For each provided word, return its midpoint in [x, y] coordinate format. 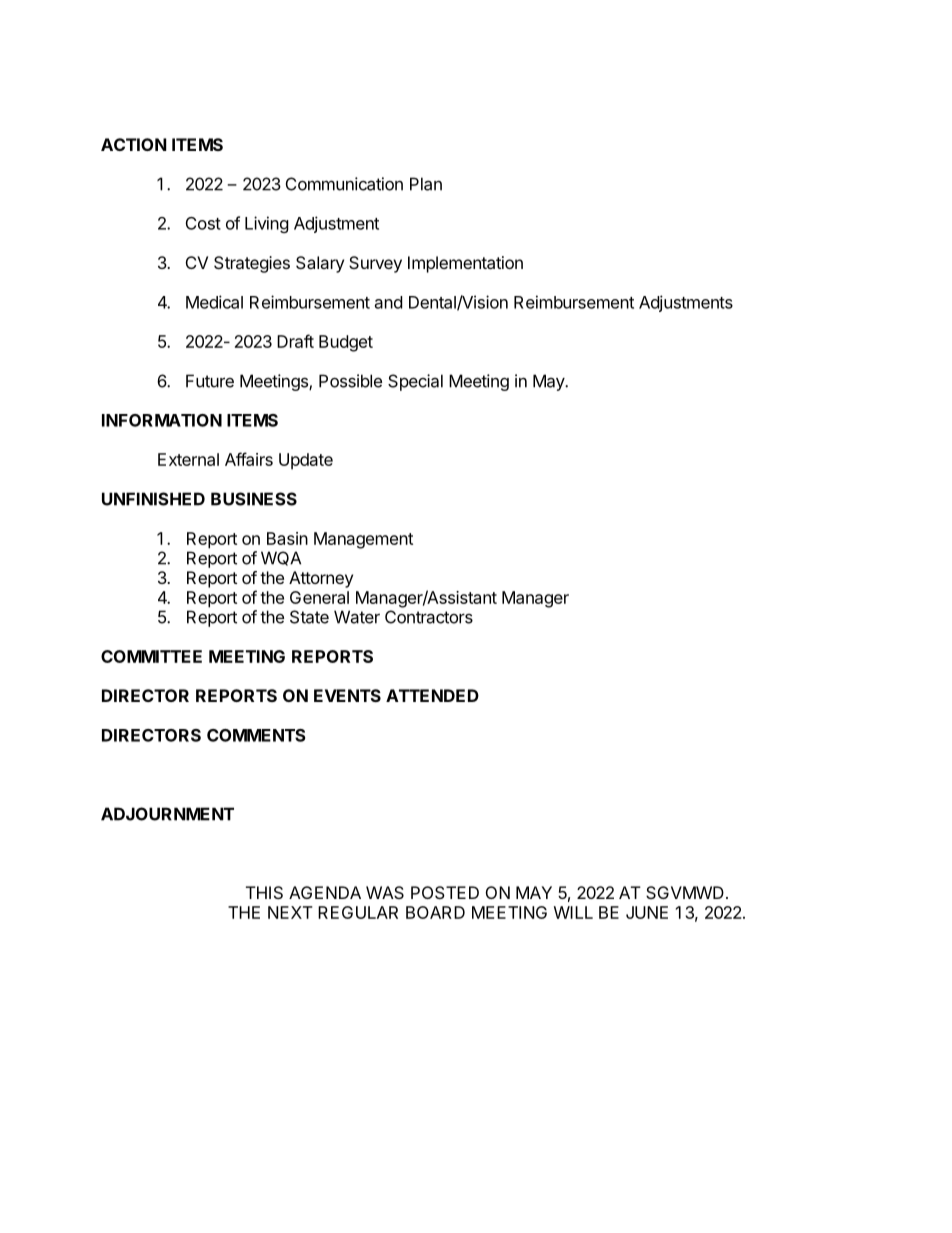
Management [363, 540]
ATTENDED [432, 695]
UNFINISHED [153, 499]
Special [415, 382]
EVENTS [347, 695]
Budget [346, 343]
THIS [264, 892]
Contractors [429, 617]
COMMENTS [256, 735]
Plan [426, 184]
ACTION [134, 144]
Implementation [465, 264]
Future [210, 381]
